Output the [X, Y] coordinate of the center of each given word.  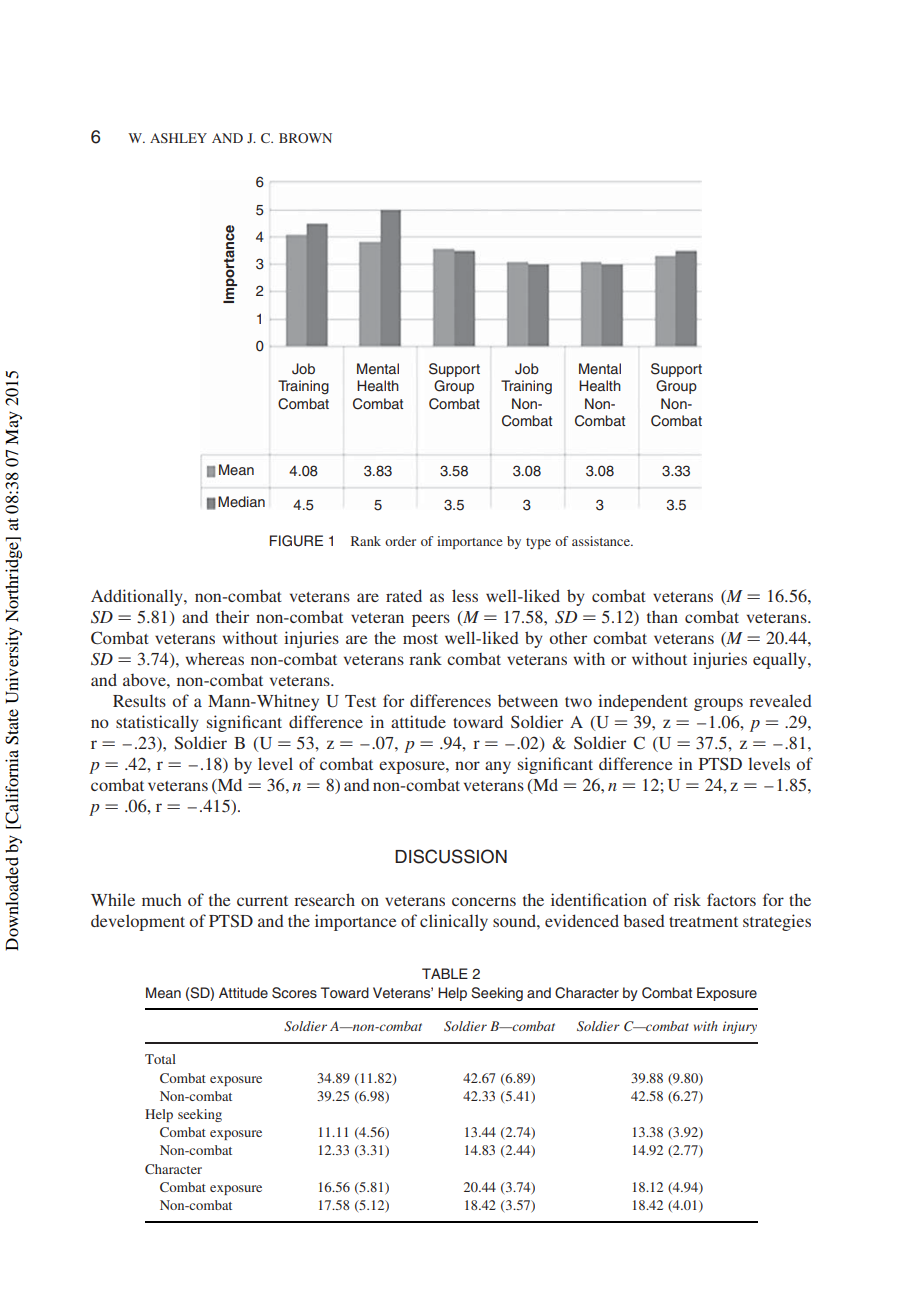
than [662, 617]
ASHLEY [178, 138]
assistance [602, 541]
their [232, 616]
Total [160, 1059]
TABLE [445, 973]
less [465, 595]
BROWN [305, 138]
